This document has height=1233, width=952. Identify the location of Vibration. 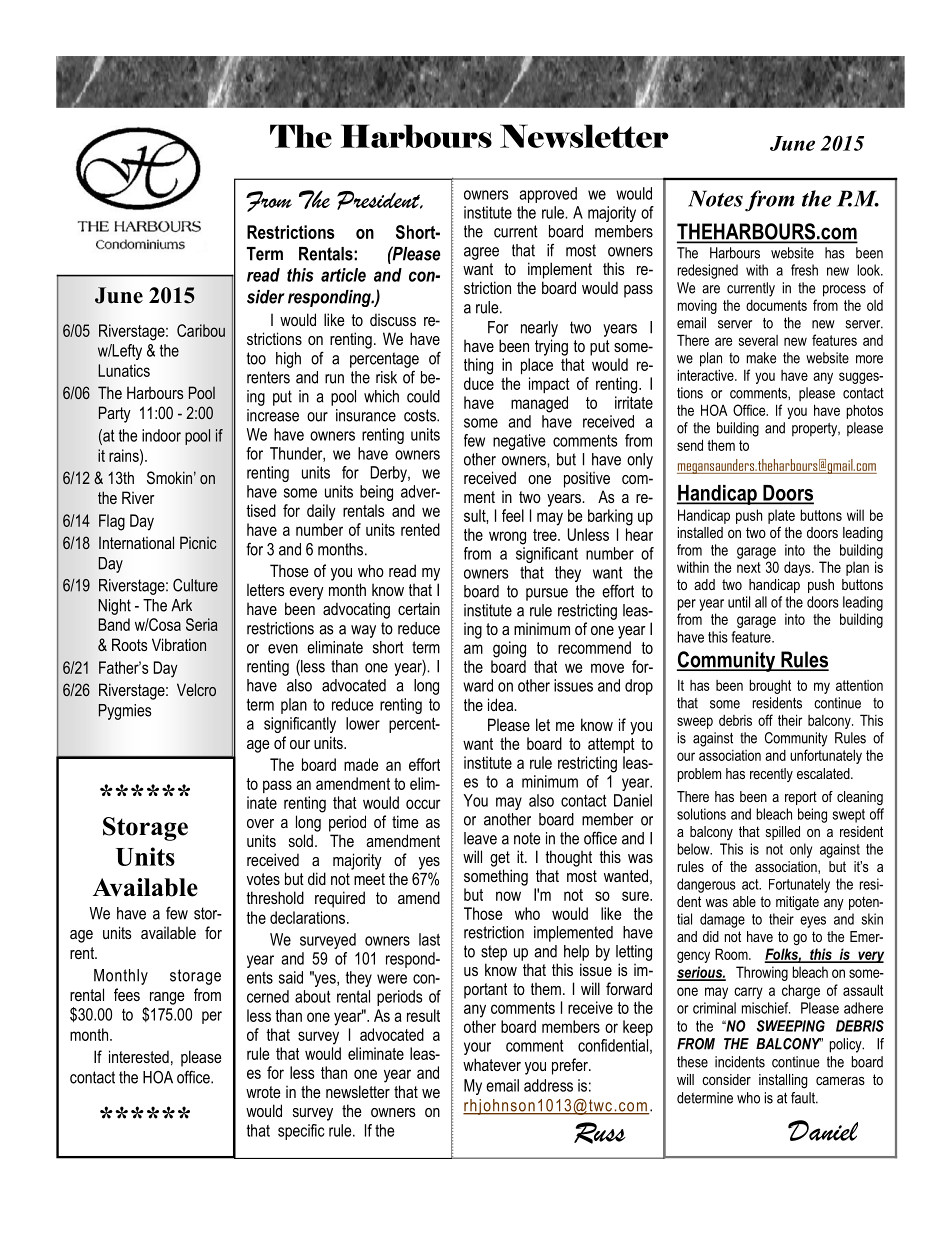
(179, 645).
